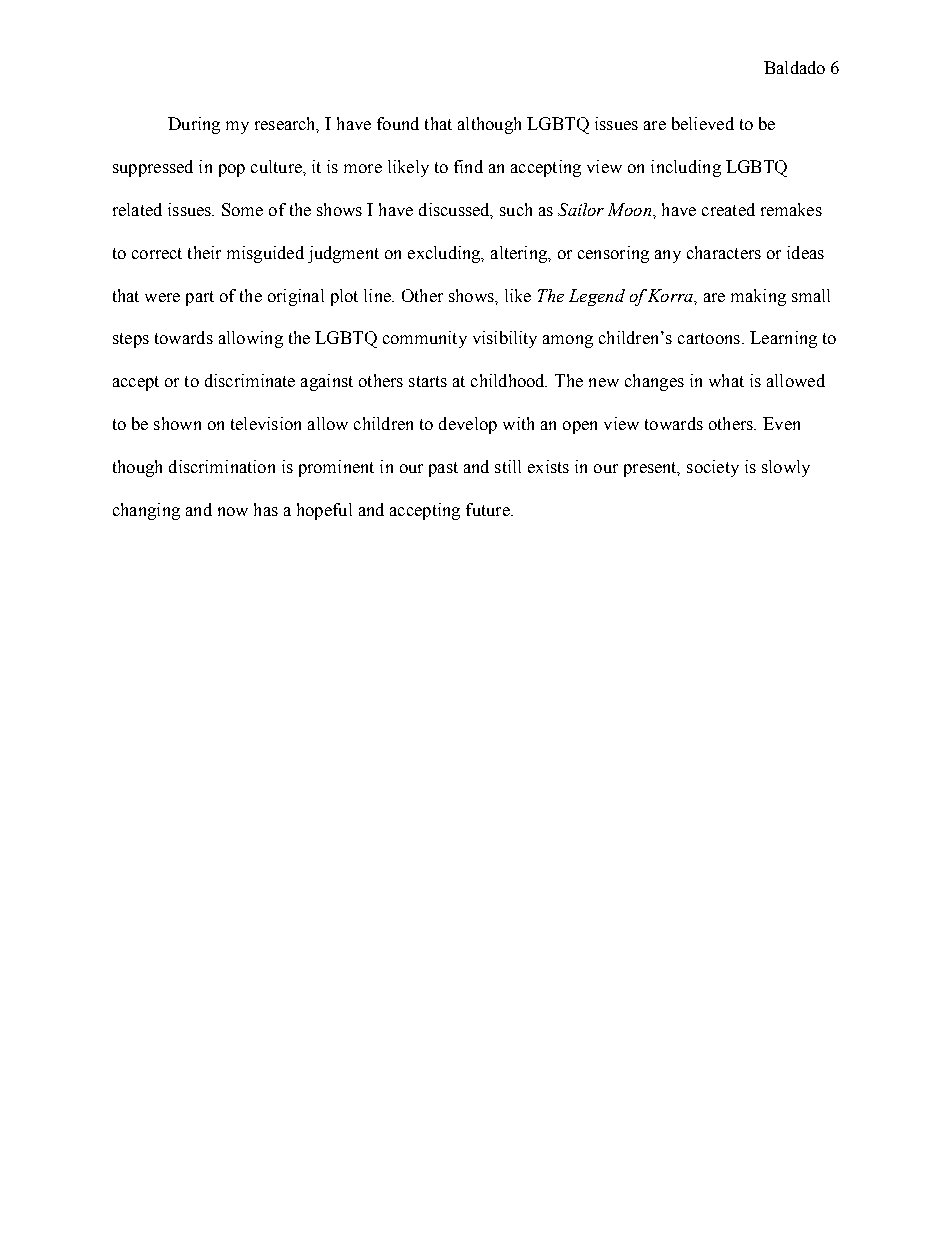 The width and height of the document is (952, 1233). Describe the element at coordinates (724, 252) in the document. I see `characters` at that location.
